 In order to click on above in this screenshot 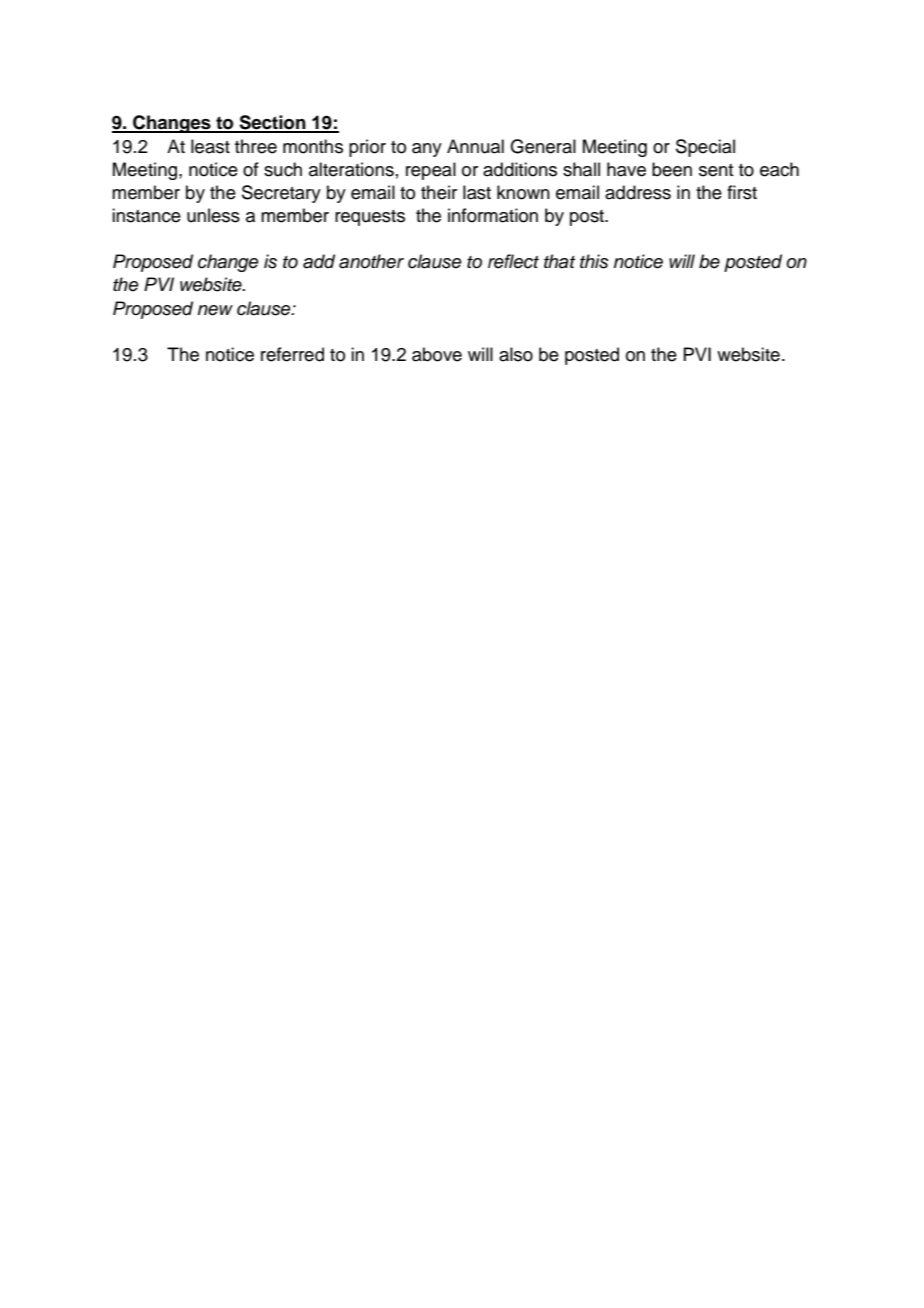, I will do `click(437, 354)`.
